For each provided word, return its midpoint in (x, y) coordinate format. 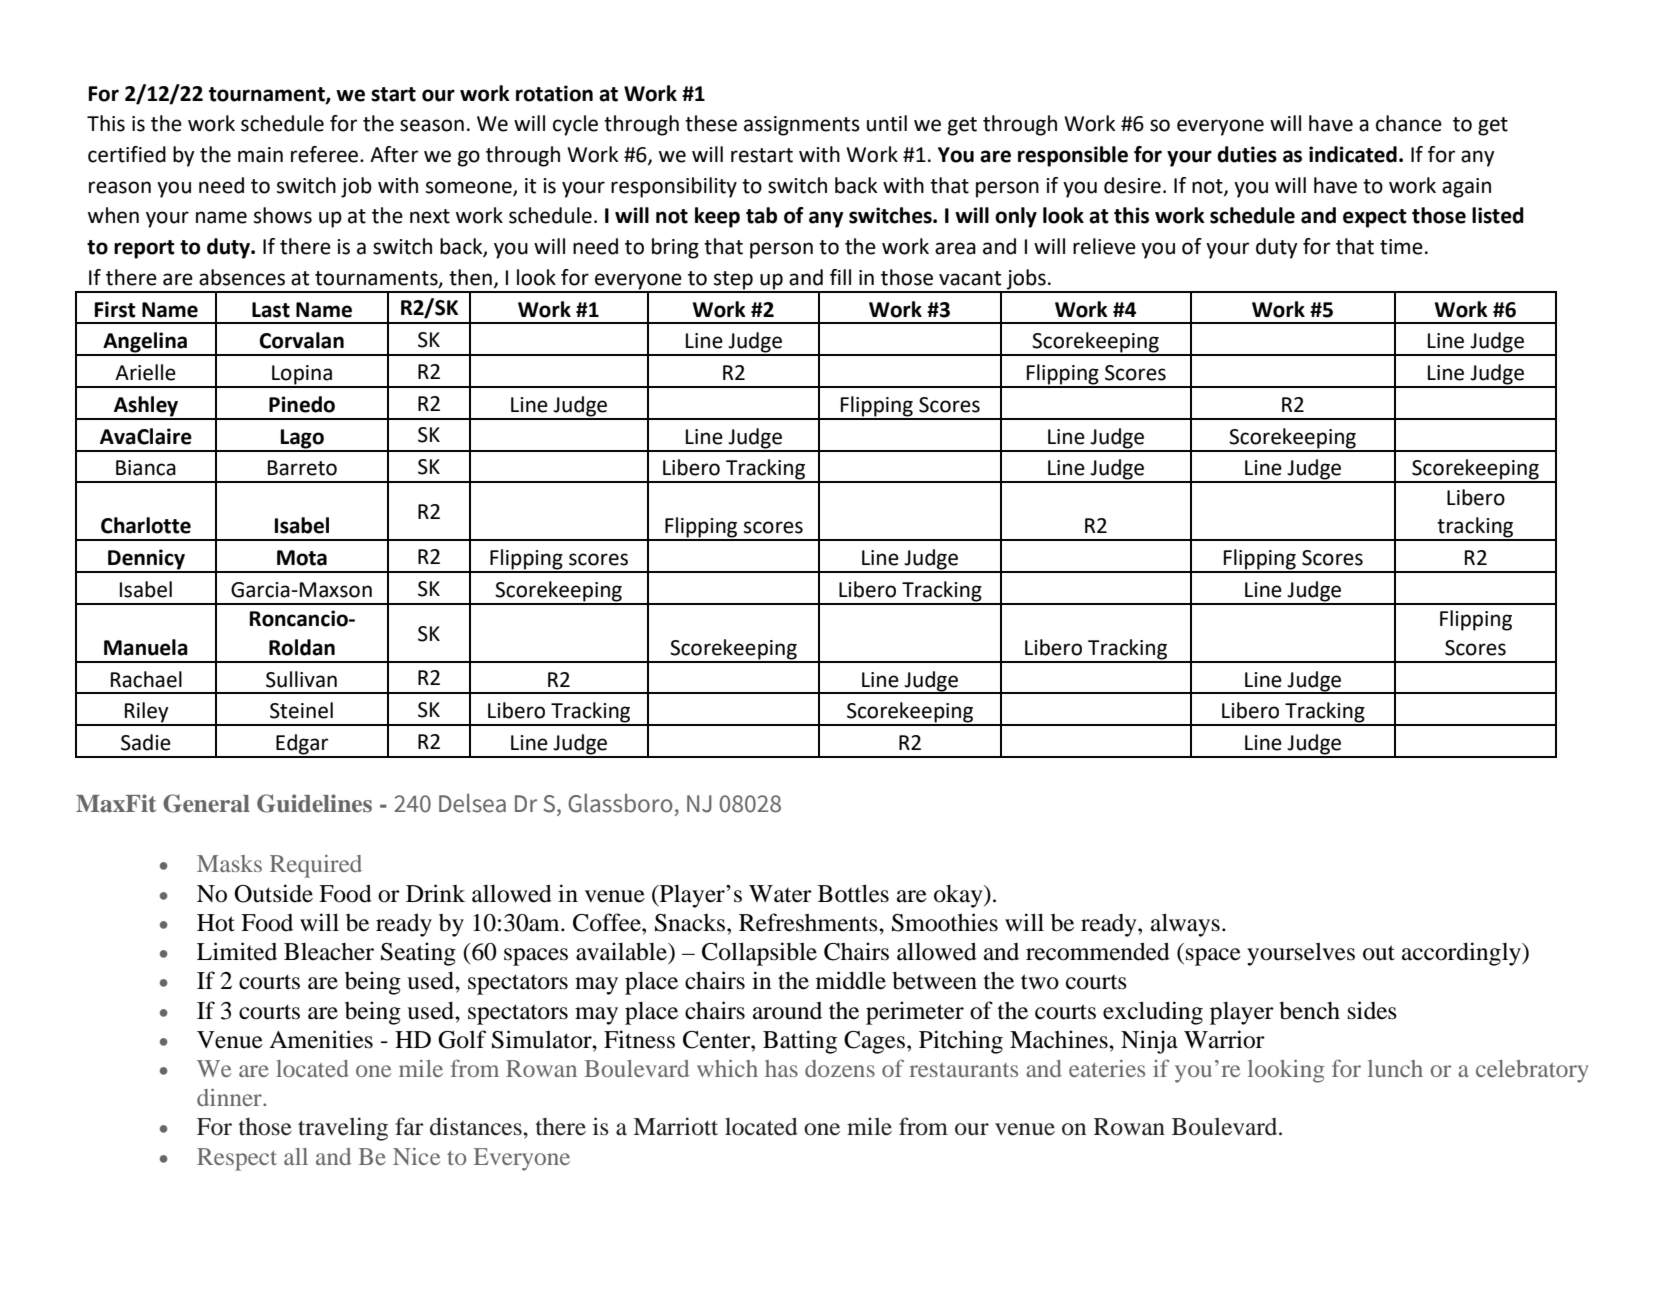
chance (1409, 123)
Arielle (145, 372)
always (1185, 925)
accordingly (1462, 954)
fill (840, 277)
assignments (802, 126)
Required (316, 866)
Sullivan (301, 679)
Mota (302, 558)
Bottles (853, 893)
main (260, 155)
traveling (343, 1129)
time (1401, 247)
